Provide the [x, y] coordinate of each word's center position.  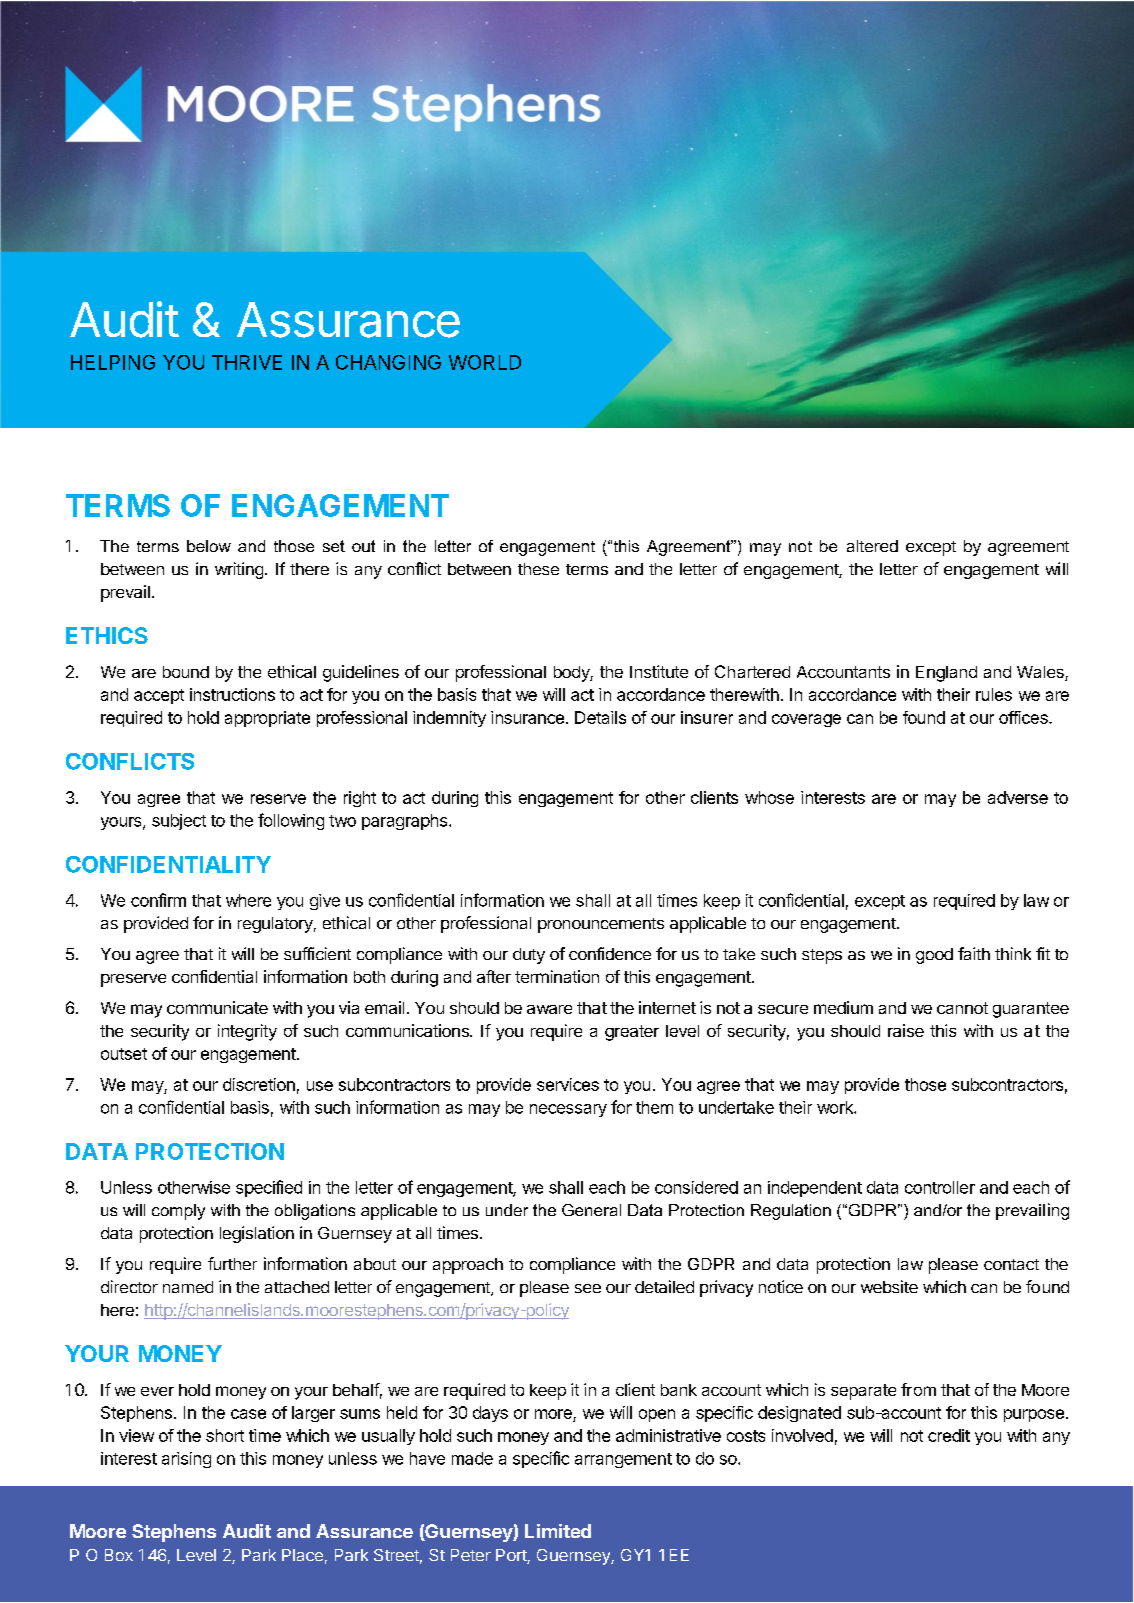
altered [872, 546]
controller [940, 1187]
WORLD [485, 362]
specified [269, 1188]
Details [600, 717]
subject [179, 822]
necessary [568, 1110]
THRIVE [247, 362]
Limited [558, 1531]
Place [302, 1555]
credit [949, 1435]
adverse [1018, 797]
